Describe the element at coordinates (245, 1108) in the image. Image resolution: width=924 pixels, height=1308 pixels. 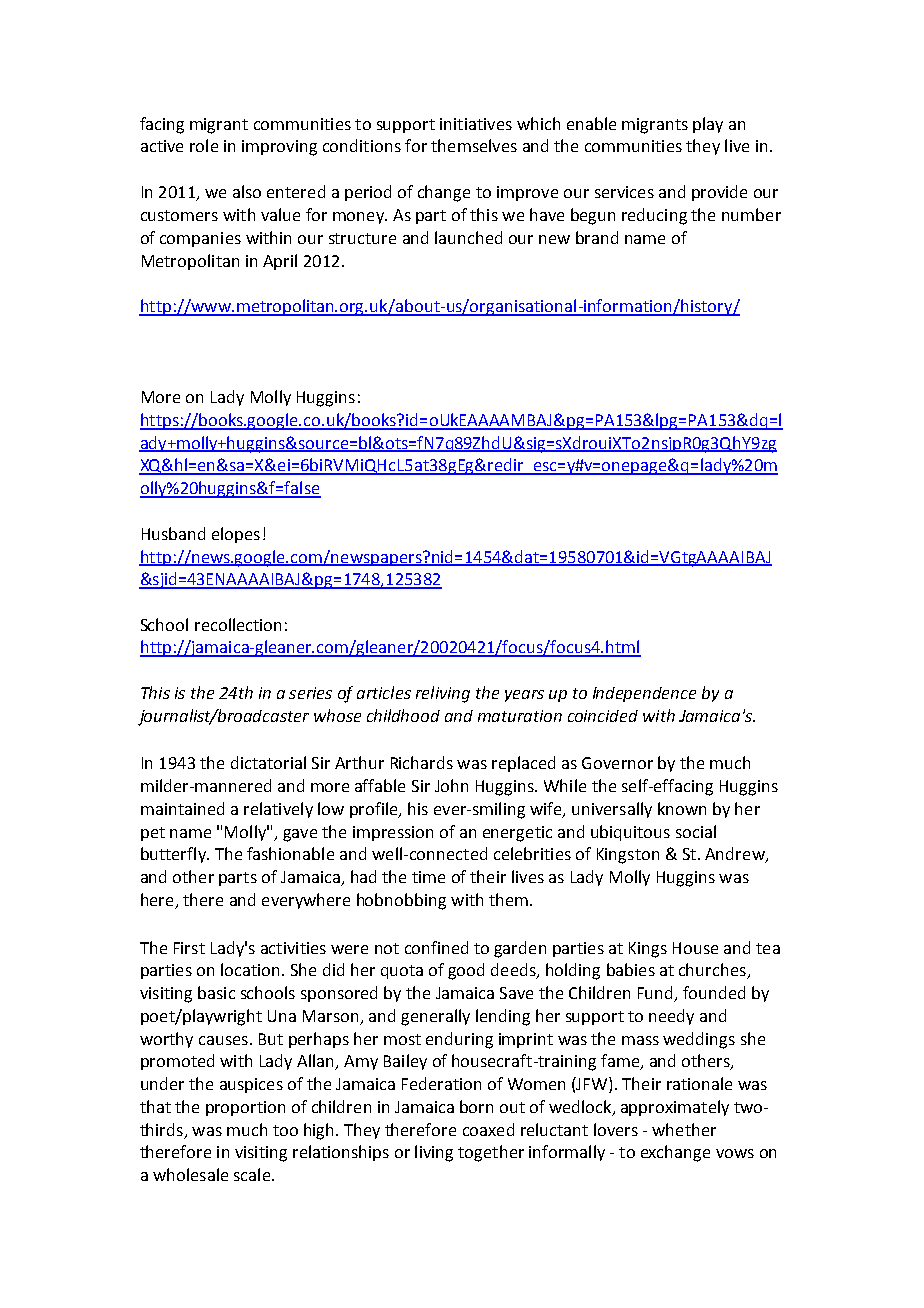
I see `proportion` at that location.
